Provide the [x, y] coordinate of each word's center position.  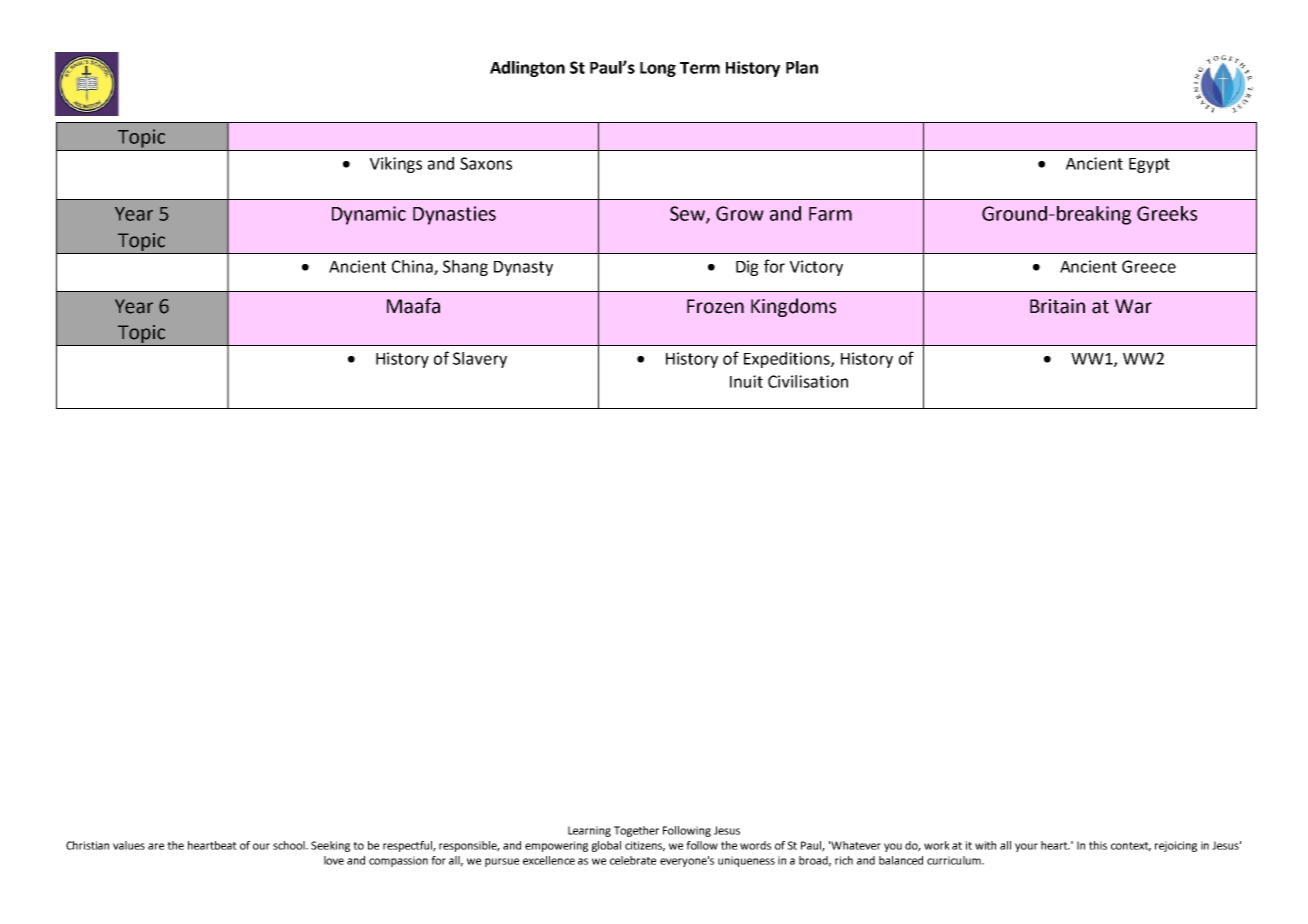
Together [636, 831]
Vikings [396, 165]
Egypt [1149, 165]
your [1026, 847]
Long [658, 69]
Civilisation [808, 381]
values [129, 845]
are [156, 846]
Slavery [480, 360]
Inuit [746, 381]
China [413, 267]
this [1098, 845]
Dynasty [523, 268]
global [606, 846]
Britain [1057, 306]
